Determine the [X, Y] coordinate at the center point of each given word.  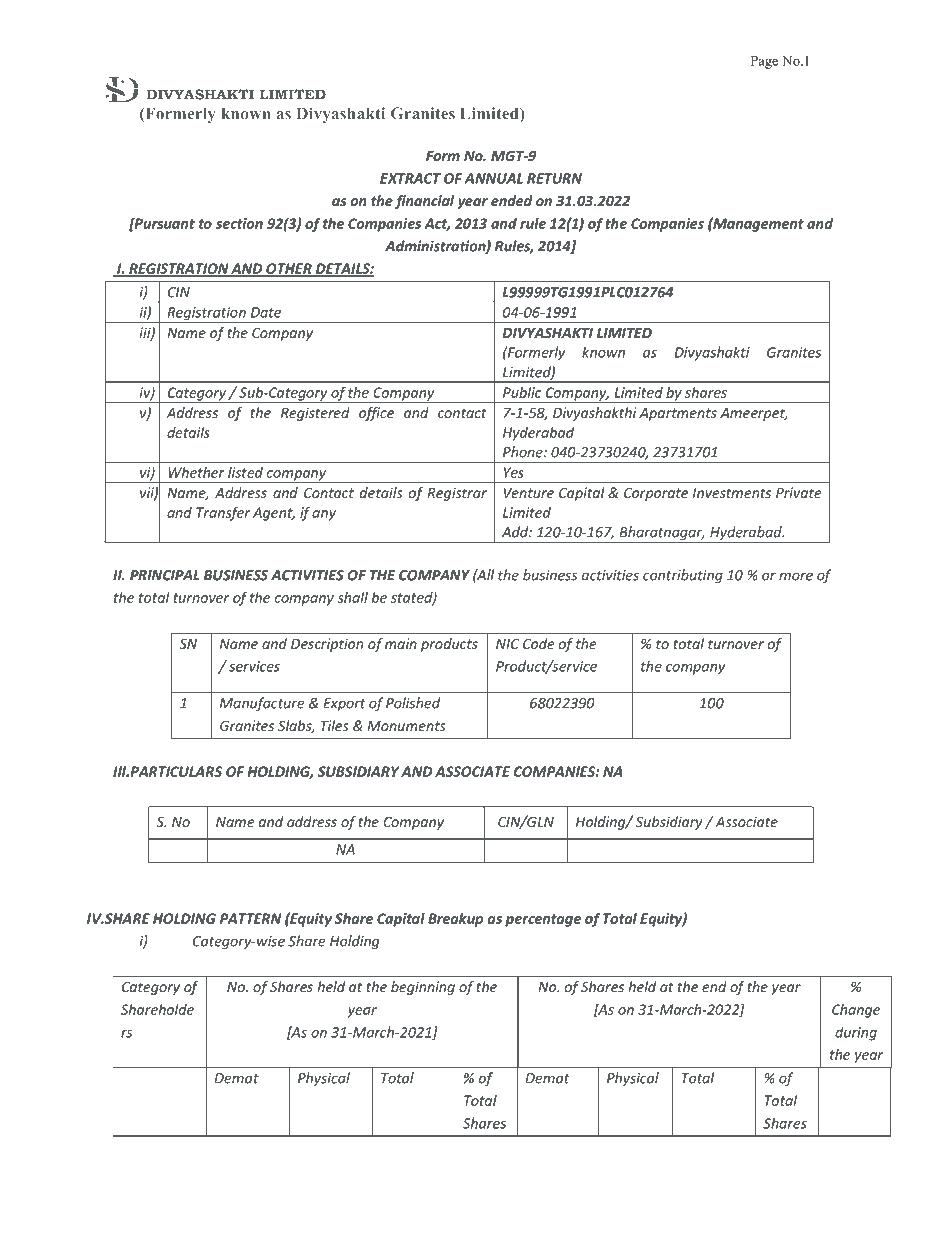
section [239, 223]
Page [764, 62]
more [796, 576]
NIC [507, 643]
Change [856, 1011]
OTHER [289, 270]
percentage [543, 920]
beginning [423, 988]
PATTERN [250, 918]
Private [798, 492]
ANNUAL [493, 178]
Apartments [678, 414]
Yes [514, 472]
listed [245, 472]
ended [512, 200]
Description [327, 645]
